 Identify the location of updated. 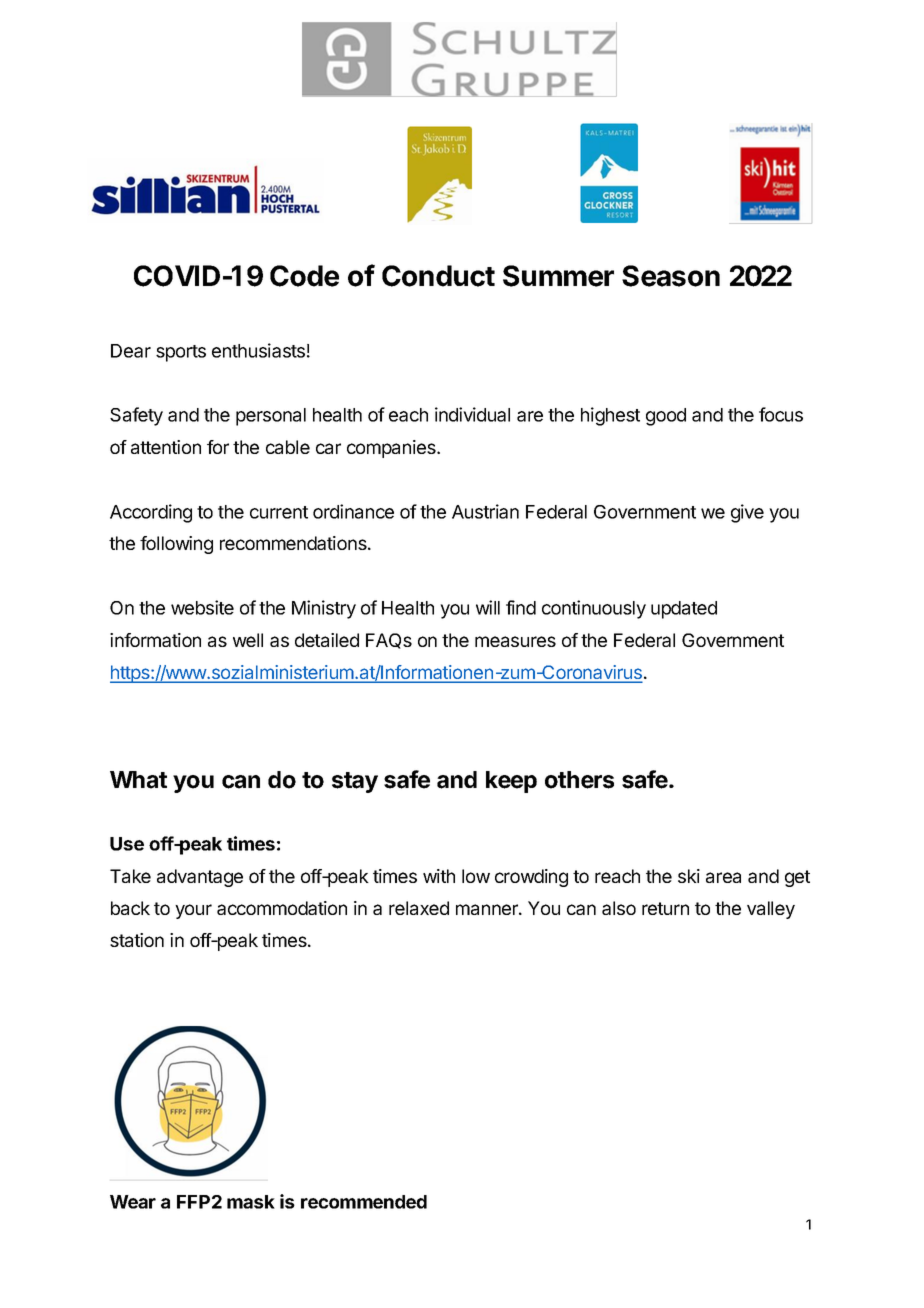
(684, 610).
